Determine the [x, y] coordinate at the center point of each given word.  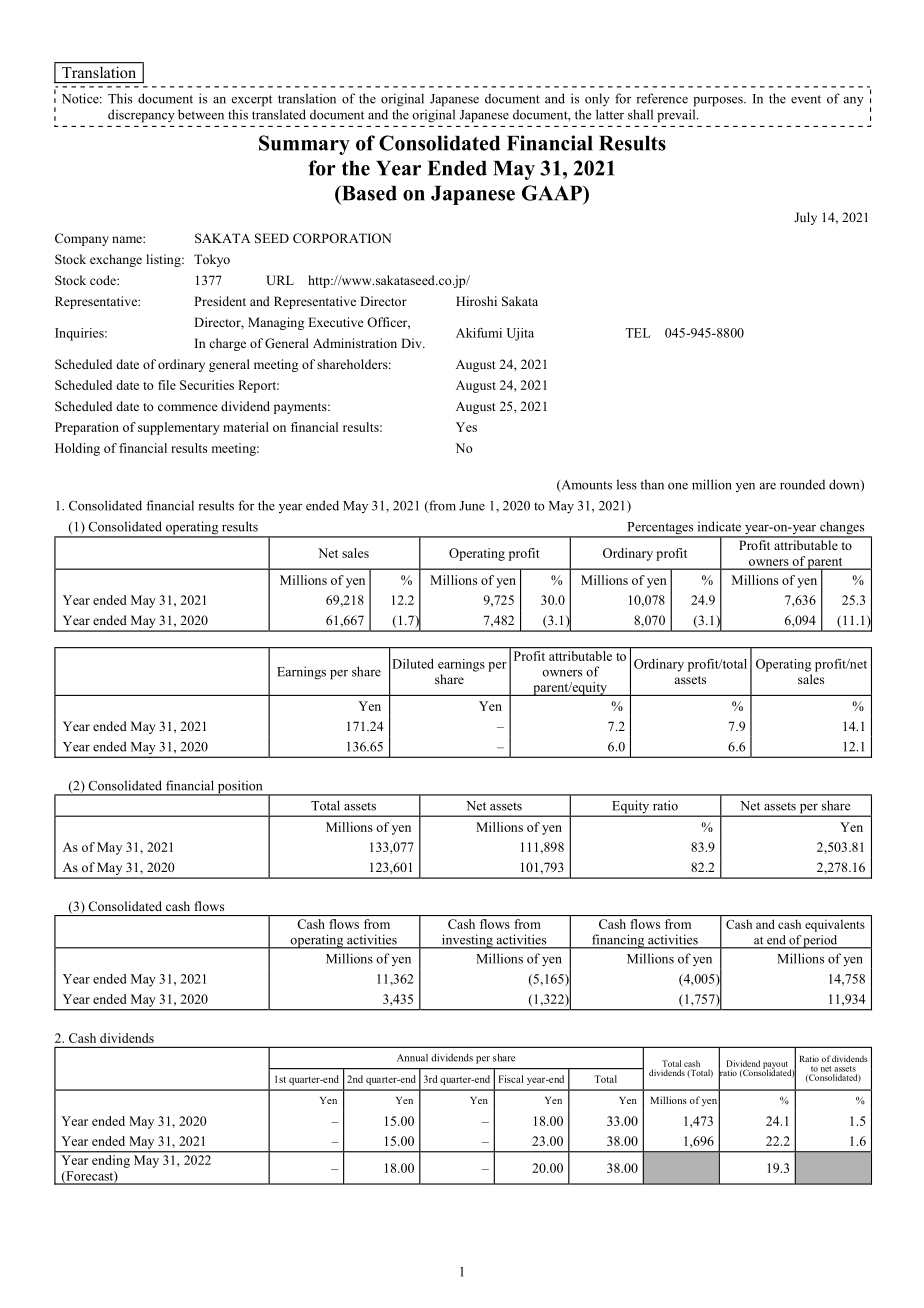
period [821, 942]
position [240, 788]
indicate [719, 526]
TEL [638, 333]
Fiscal [511, 1079]
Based [368, 193]
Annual [412, 1058]
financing [618, 941]
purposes [719, 102]
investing [467, 941]
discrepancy [141, 116]
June [472, 506]
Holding [77, 449]
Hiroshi [476, 301]
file [167, 385]
